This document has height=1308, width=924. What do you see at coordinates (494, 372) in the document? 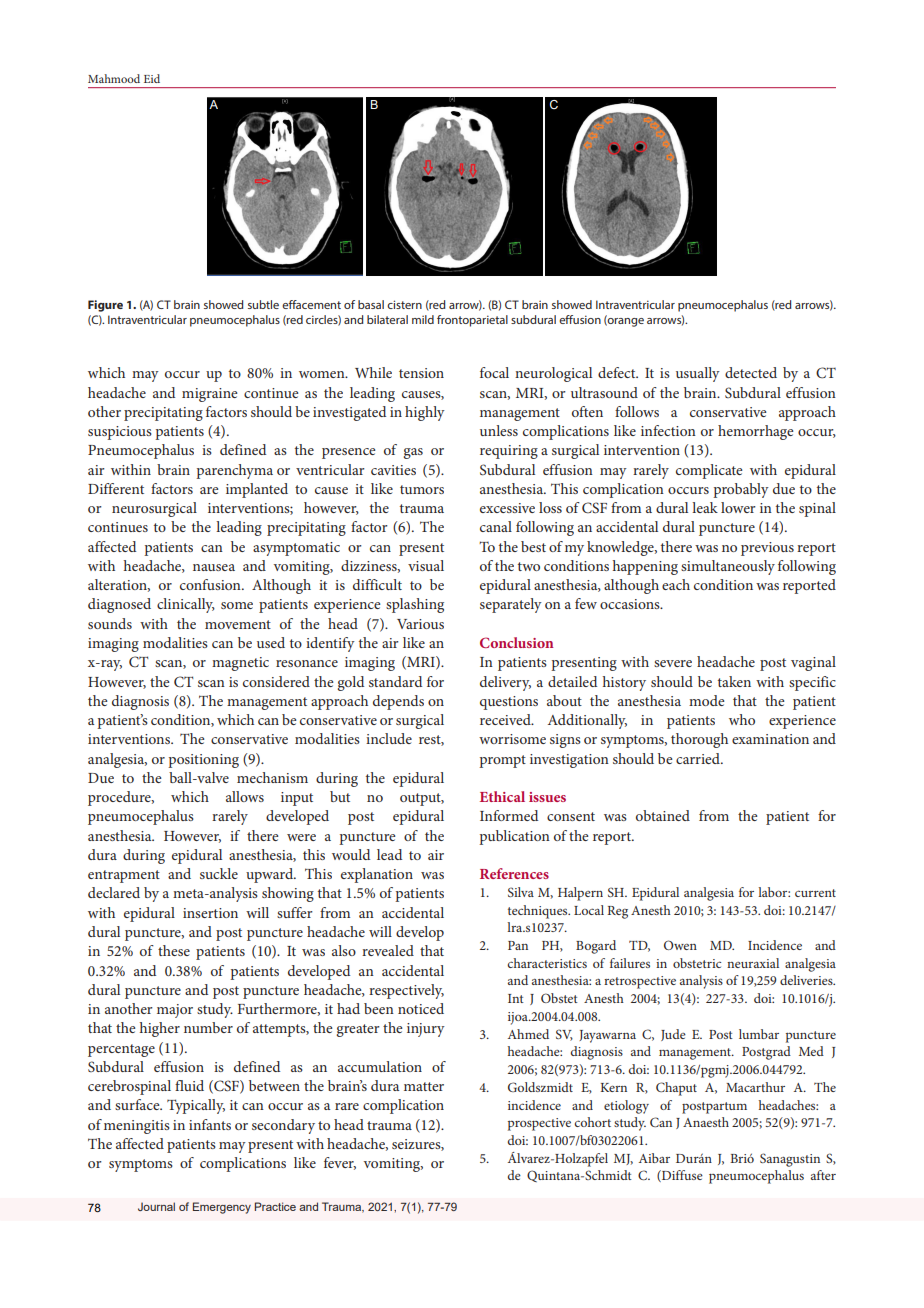
I see `focal` at bounding box center [494, 372].
